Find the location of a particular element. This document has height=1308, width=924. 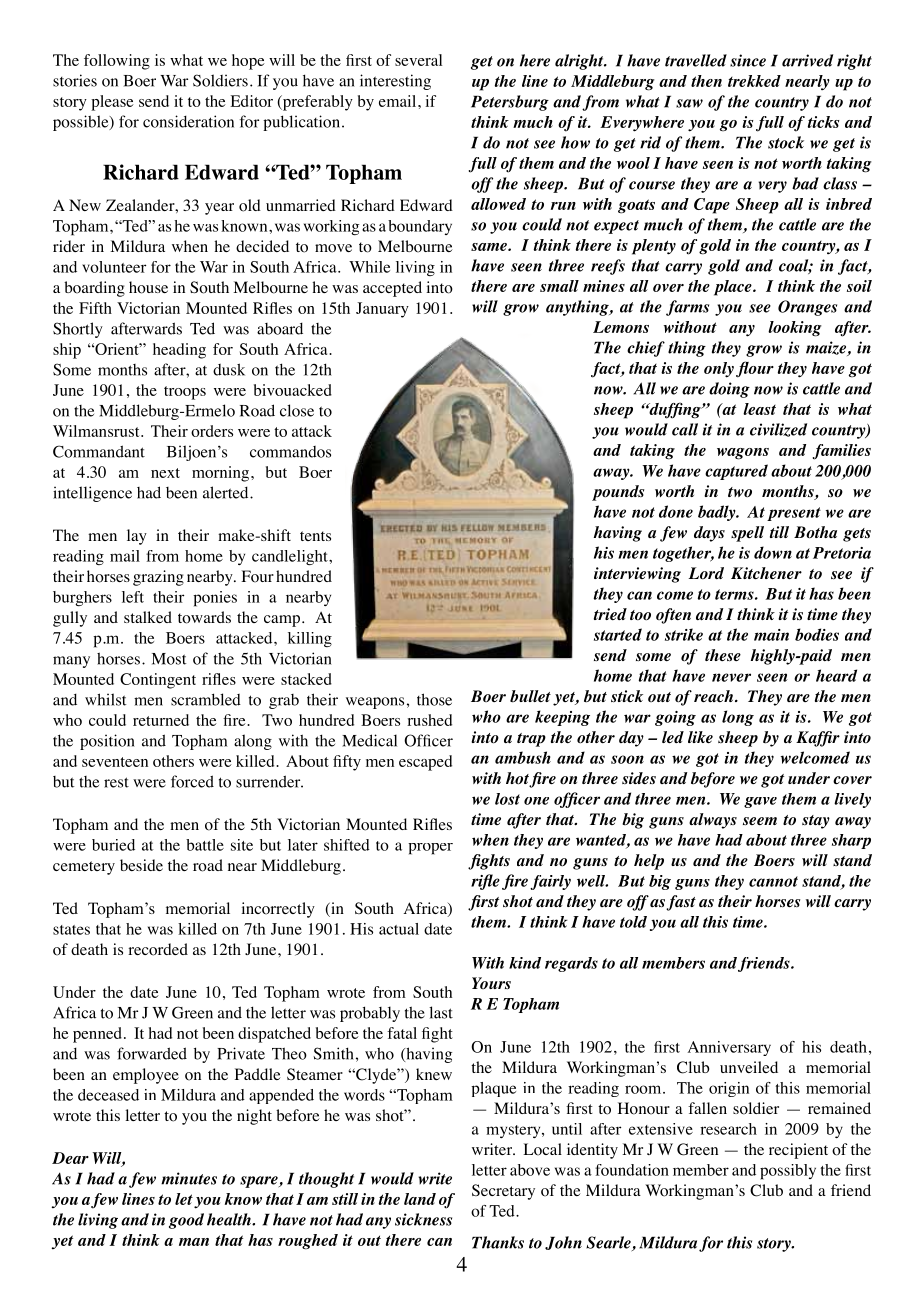

possibly is located at coordinates (788, 1172).
